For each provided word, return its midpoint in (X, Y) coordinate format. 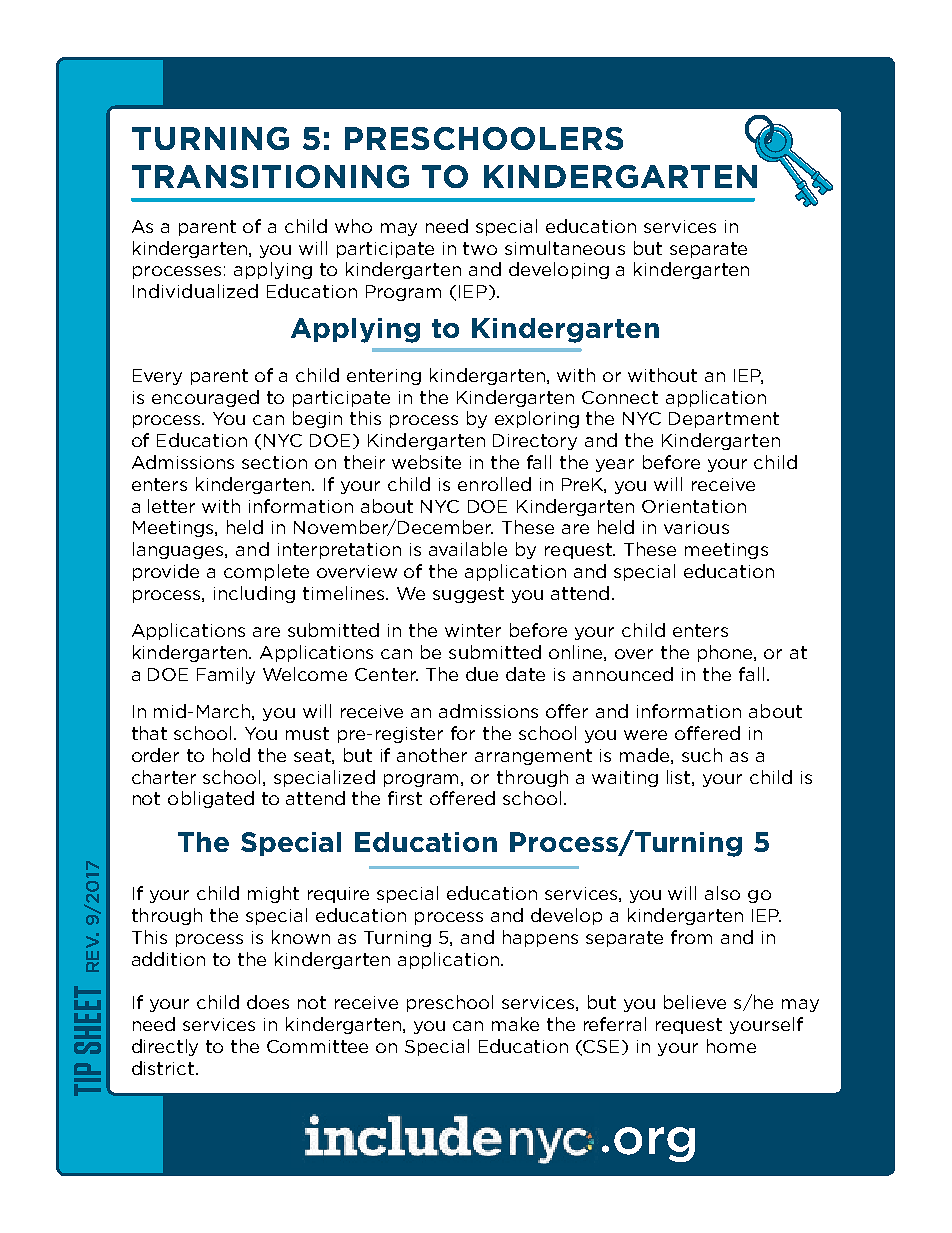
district (164, 1068)
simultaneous (565, 248)
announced (623, 674)
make (515, 1024)
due (482, 674)
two (480, 248)
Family (226, 675)
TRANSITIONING (270, 176)
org (654, 1144)
